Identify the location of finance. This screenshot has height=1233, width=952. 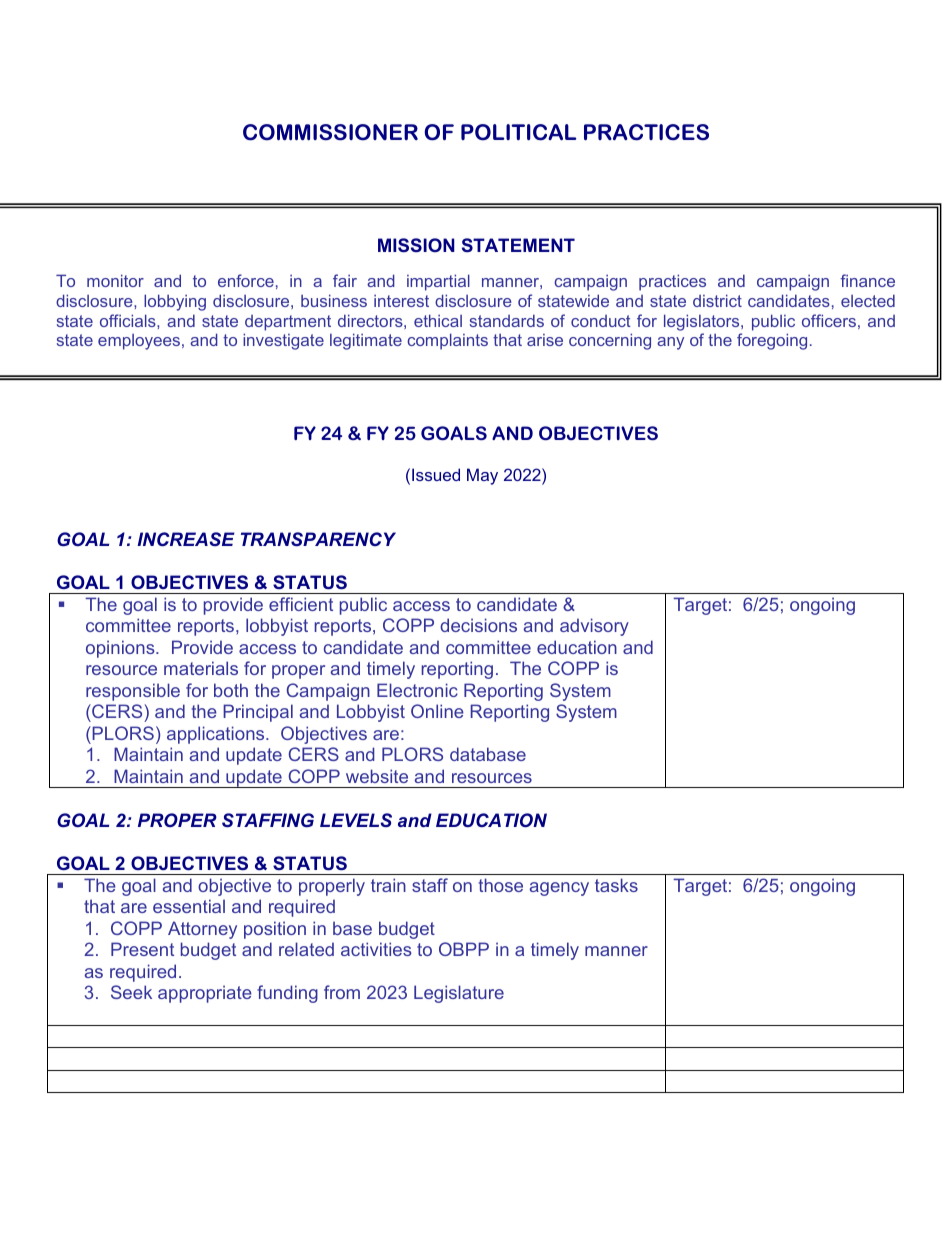
(867, 280).
